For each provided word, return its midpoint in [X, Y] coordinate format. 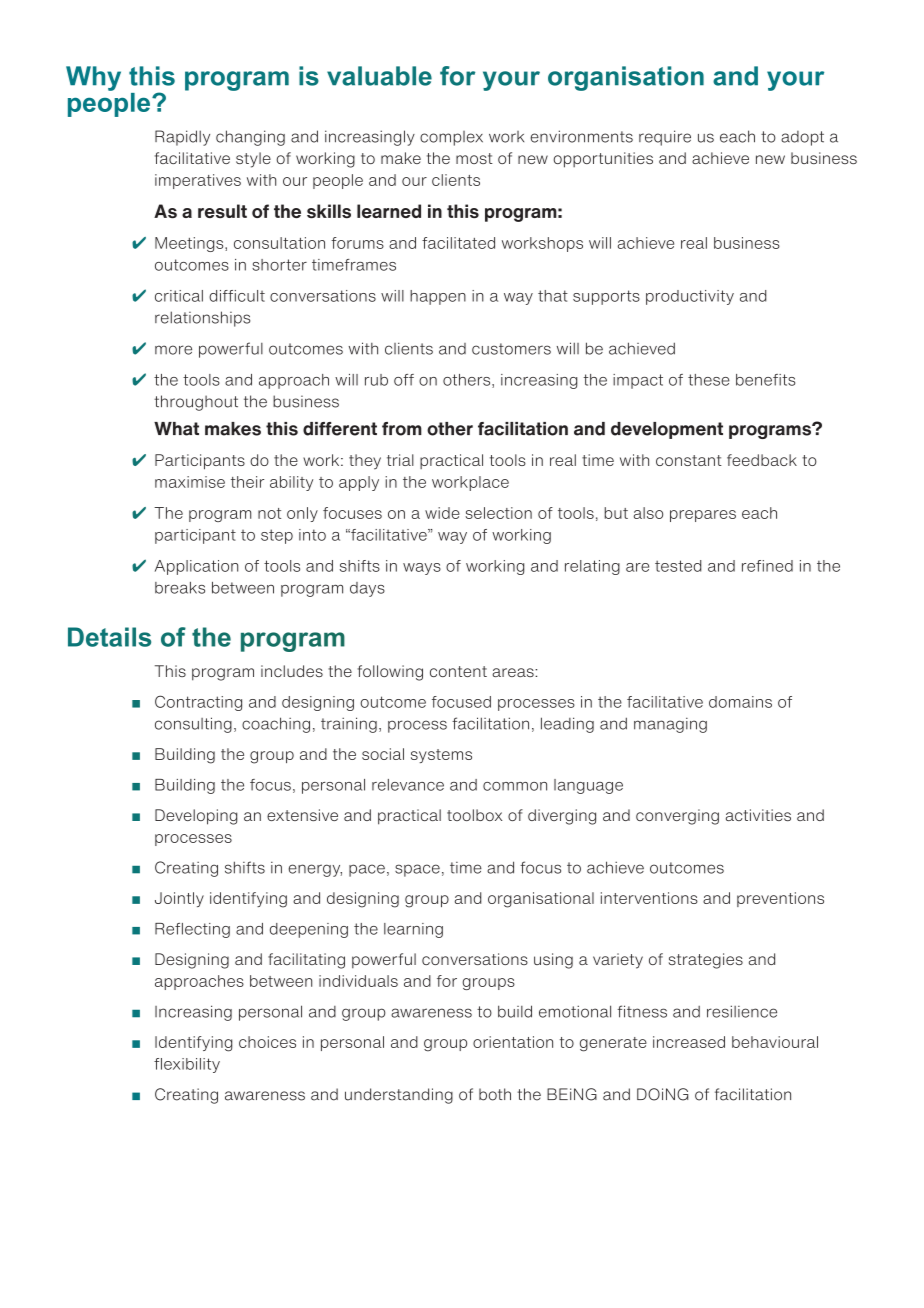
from [402, 429]
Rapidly [182, 138]
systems [441, 756]
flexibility [187, 1065]
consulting [193, 725]
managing [670, 725]
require [665, 138]
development [667, 430]
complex [451, 138]
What [176, 429]
